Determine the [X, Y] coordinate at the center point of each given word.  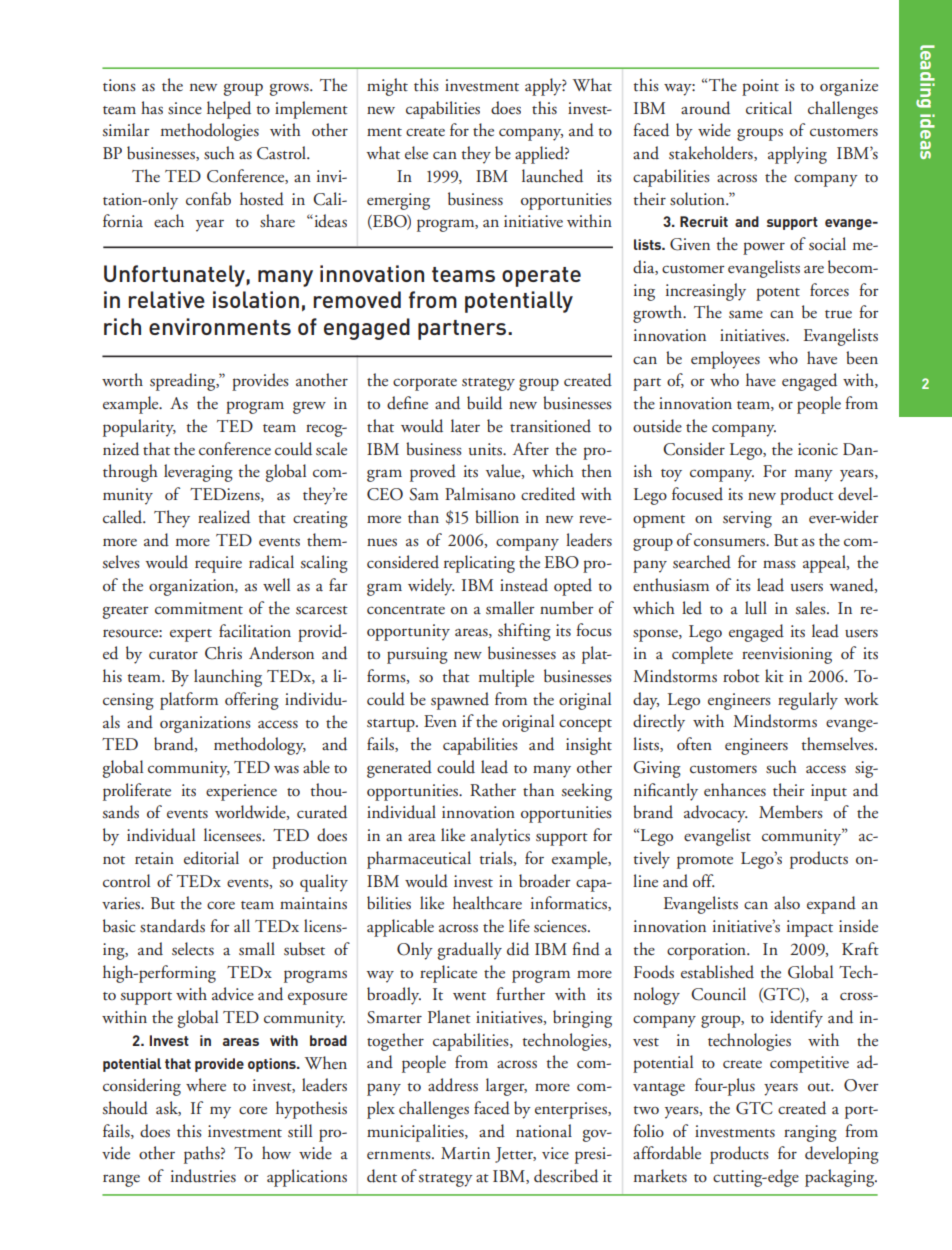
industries [203, 1176]
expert [191, 635]
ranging [810, 1133]
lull [756, 608]
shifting [524, 632]
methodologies [210, 132]
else [416, 153]
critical [769, 107]
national [544, 1131]
